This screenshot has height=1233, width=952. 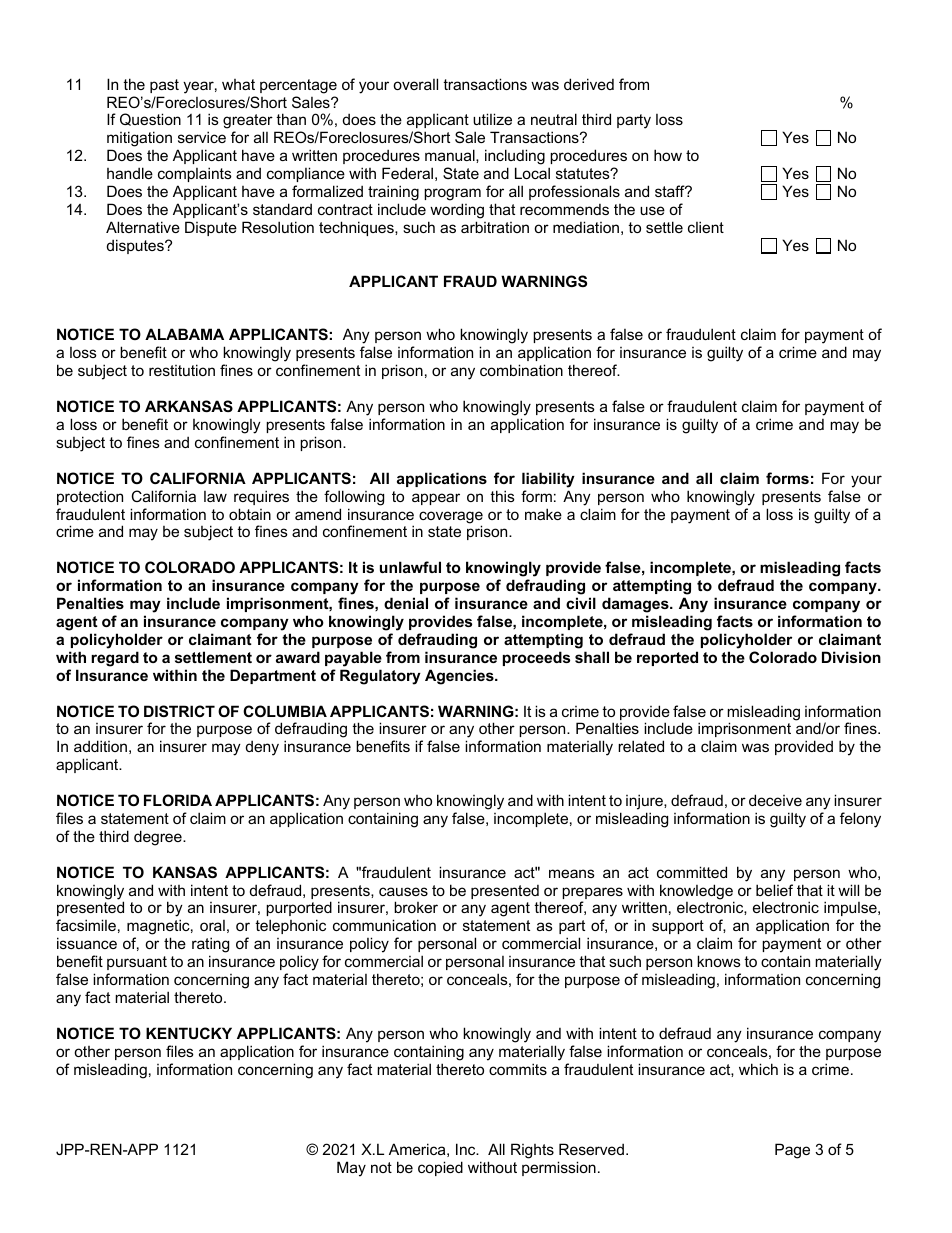 What do you see at coordinates (492, 119) in the screenshot?
I see `utilize` at bounding box center [492, 119].
